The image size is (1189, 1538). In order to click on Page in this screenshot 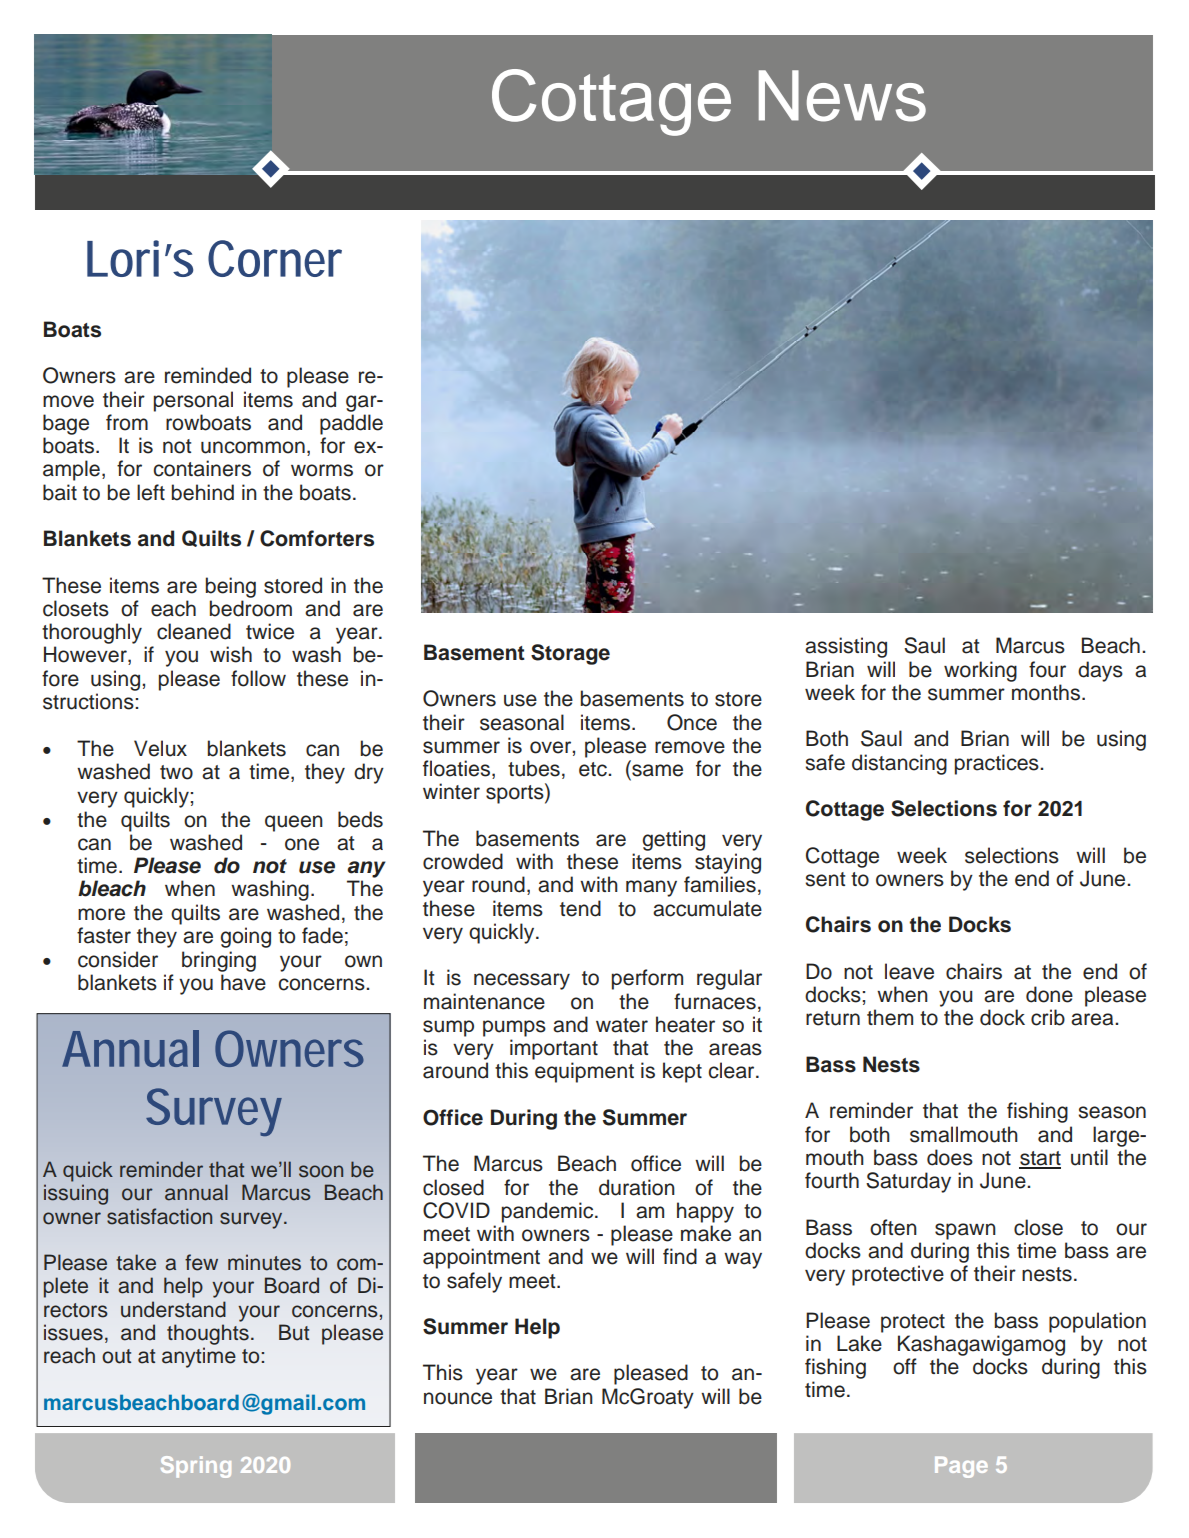, I will do `click(961, 1467)`.
